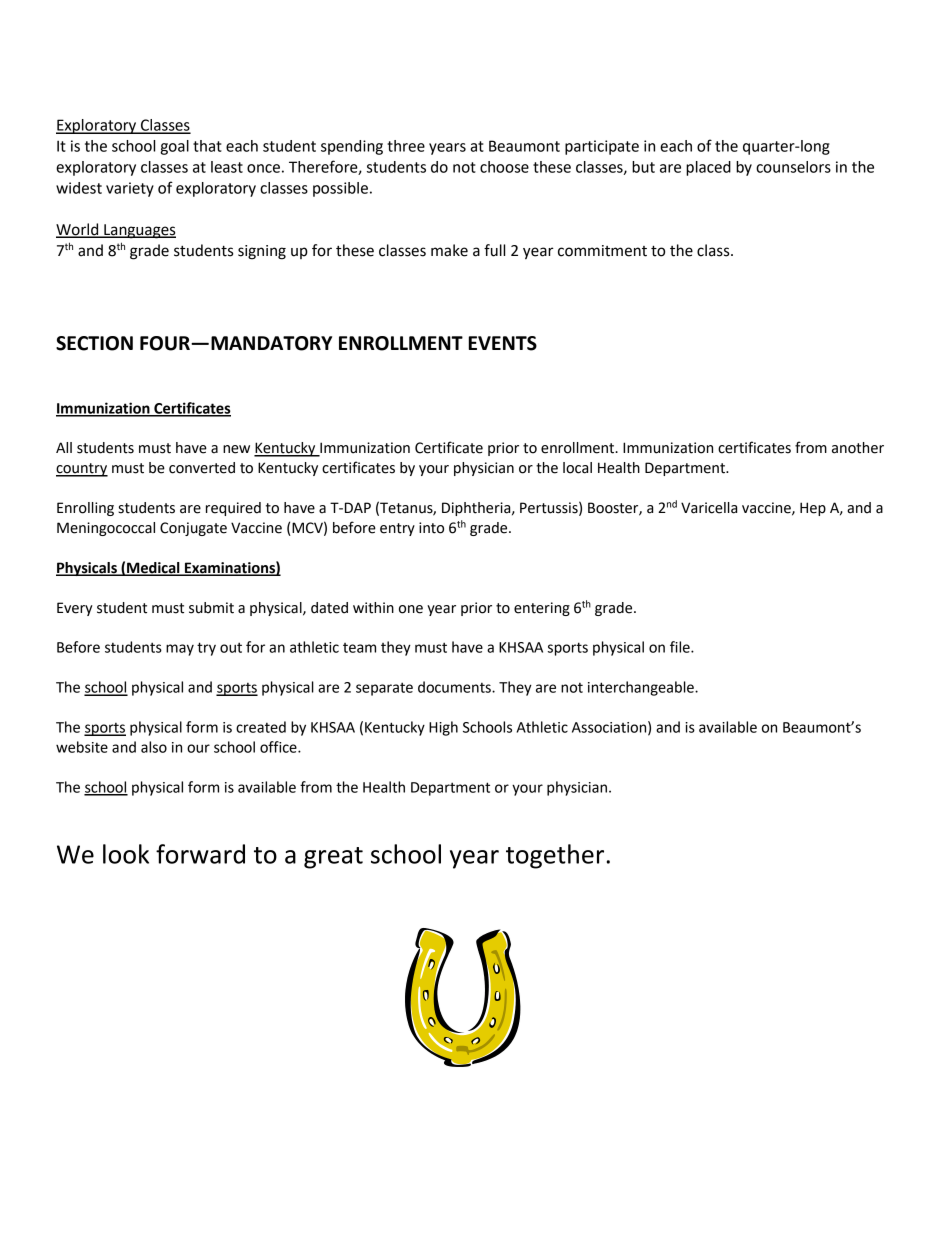  What do you see at coordinates (681, 647) in the screenshot?
I see `file` at bounding box center [681, 647].
